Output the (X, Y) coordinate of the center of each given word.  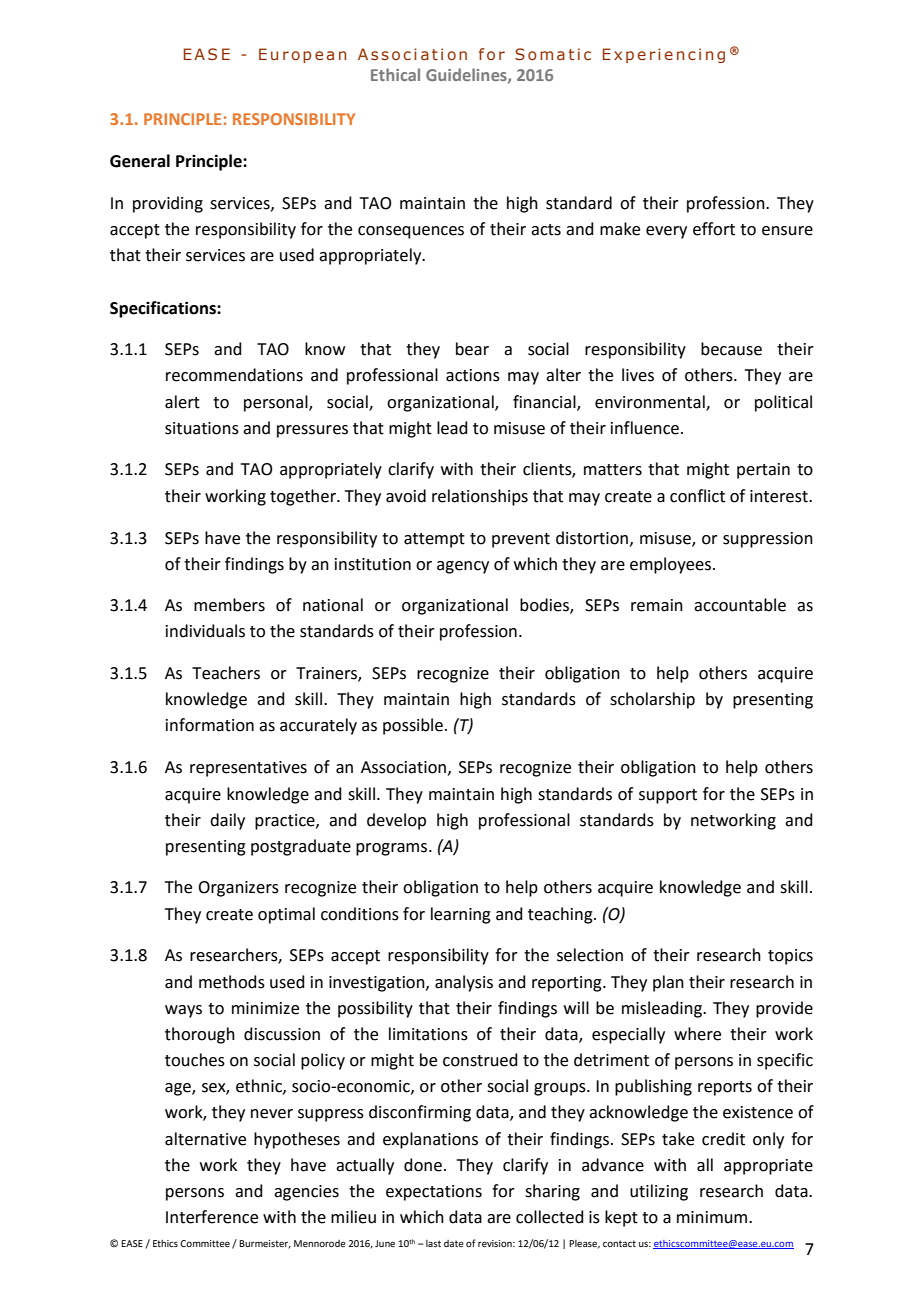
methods (232, 982)
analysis (464, 983)
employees (670, 565)
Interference (212, 1217)
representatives (248, 769)
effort (714, 229)
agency (463, 567)
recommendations (234, 375)
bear (472, 349)
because (731, 349)
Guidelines (467, 75)
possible (413, 726)
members (229, 605)
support (668, 796)
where (697, 1034)
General (140, 161)
